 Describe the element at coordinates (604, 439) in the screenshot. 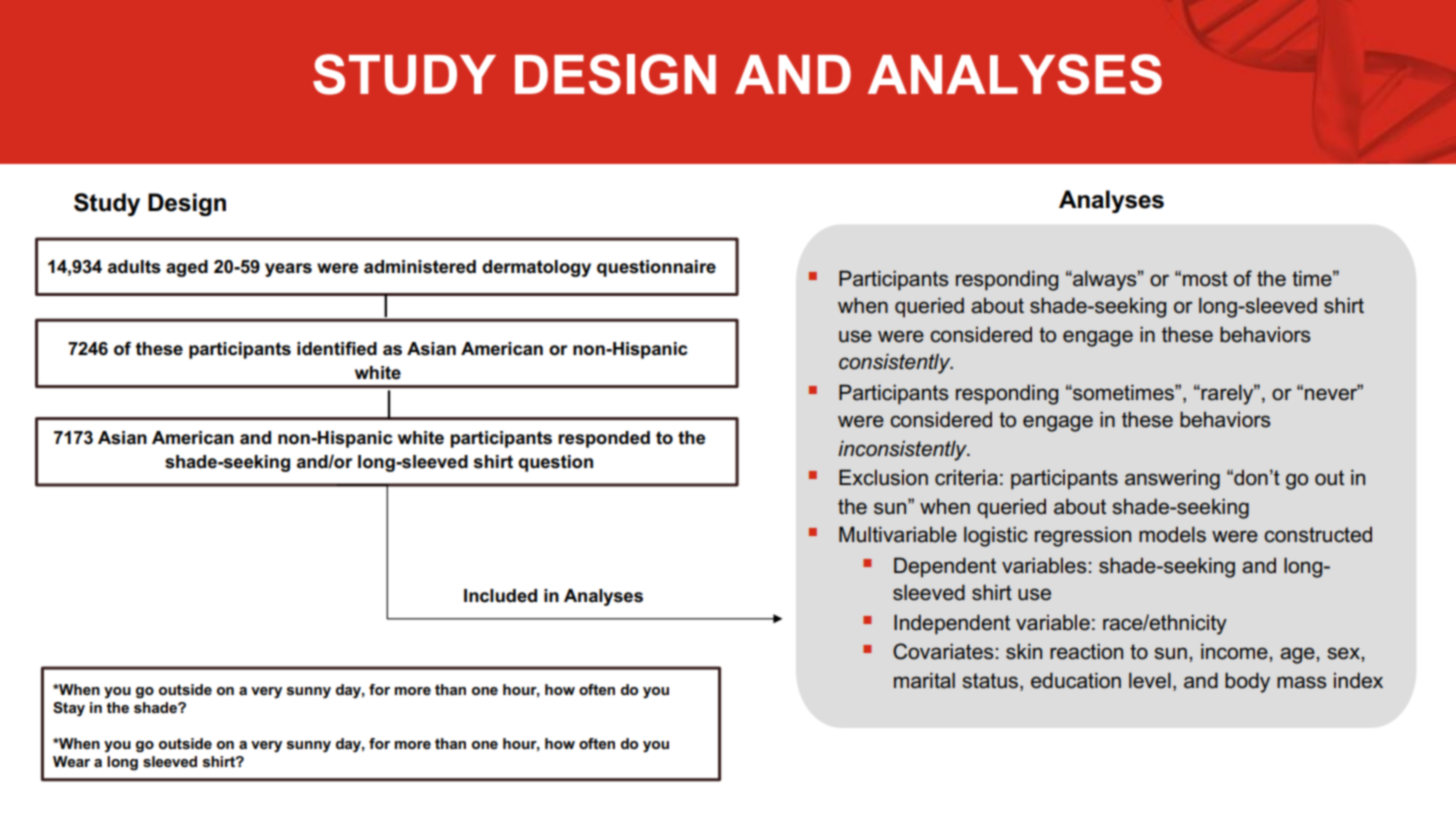

I see `responded` at that location.
